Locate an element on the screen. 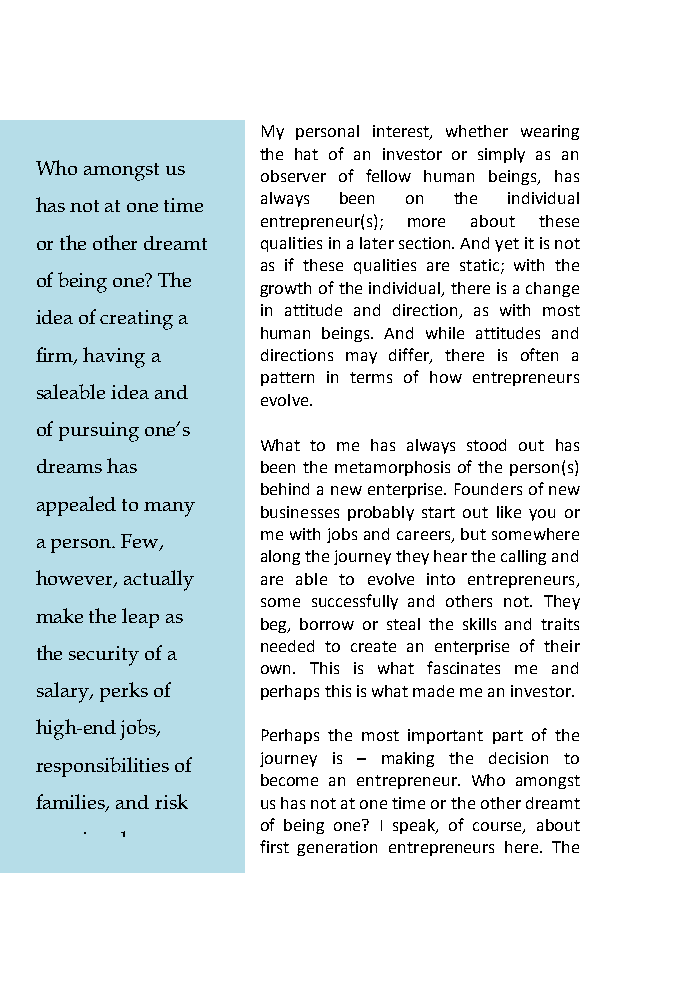 The image size is (700, 992). generation is located at coordinates (337, 848).
